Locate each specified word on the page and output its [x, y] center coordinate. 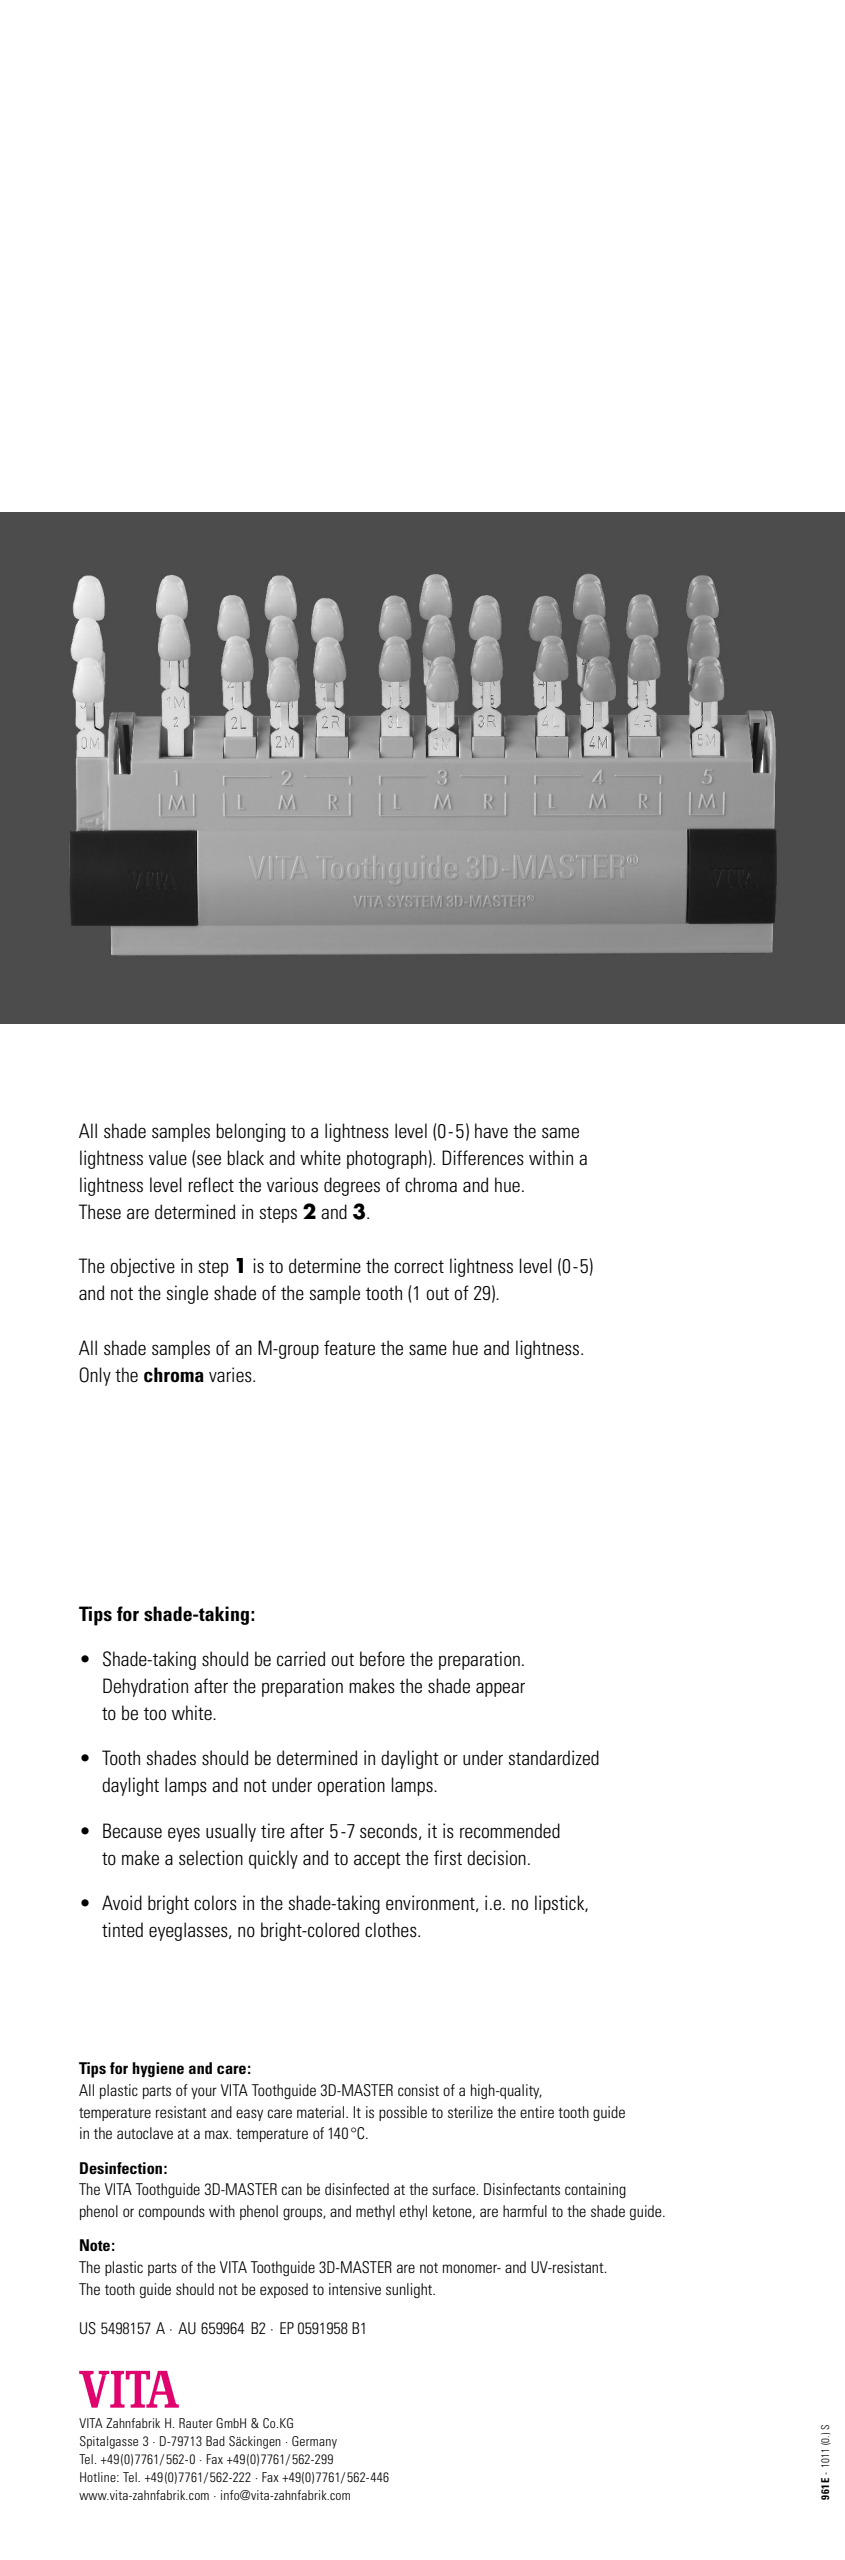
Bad [215, 2441]
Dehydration [145, 1687]
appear [500, 1689]
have [491, 1130]
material [322, 2112]
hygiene [158, 2069]
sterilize [470, 2112]
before [382, 1659]
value [168, 1157]
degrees [352, 1186]
